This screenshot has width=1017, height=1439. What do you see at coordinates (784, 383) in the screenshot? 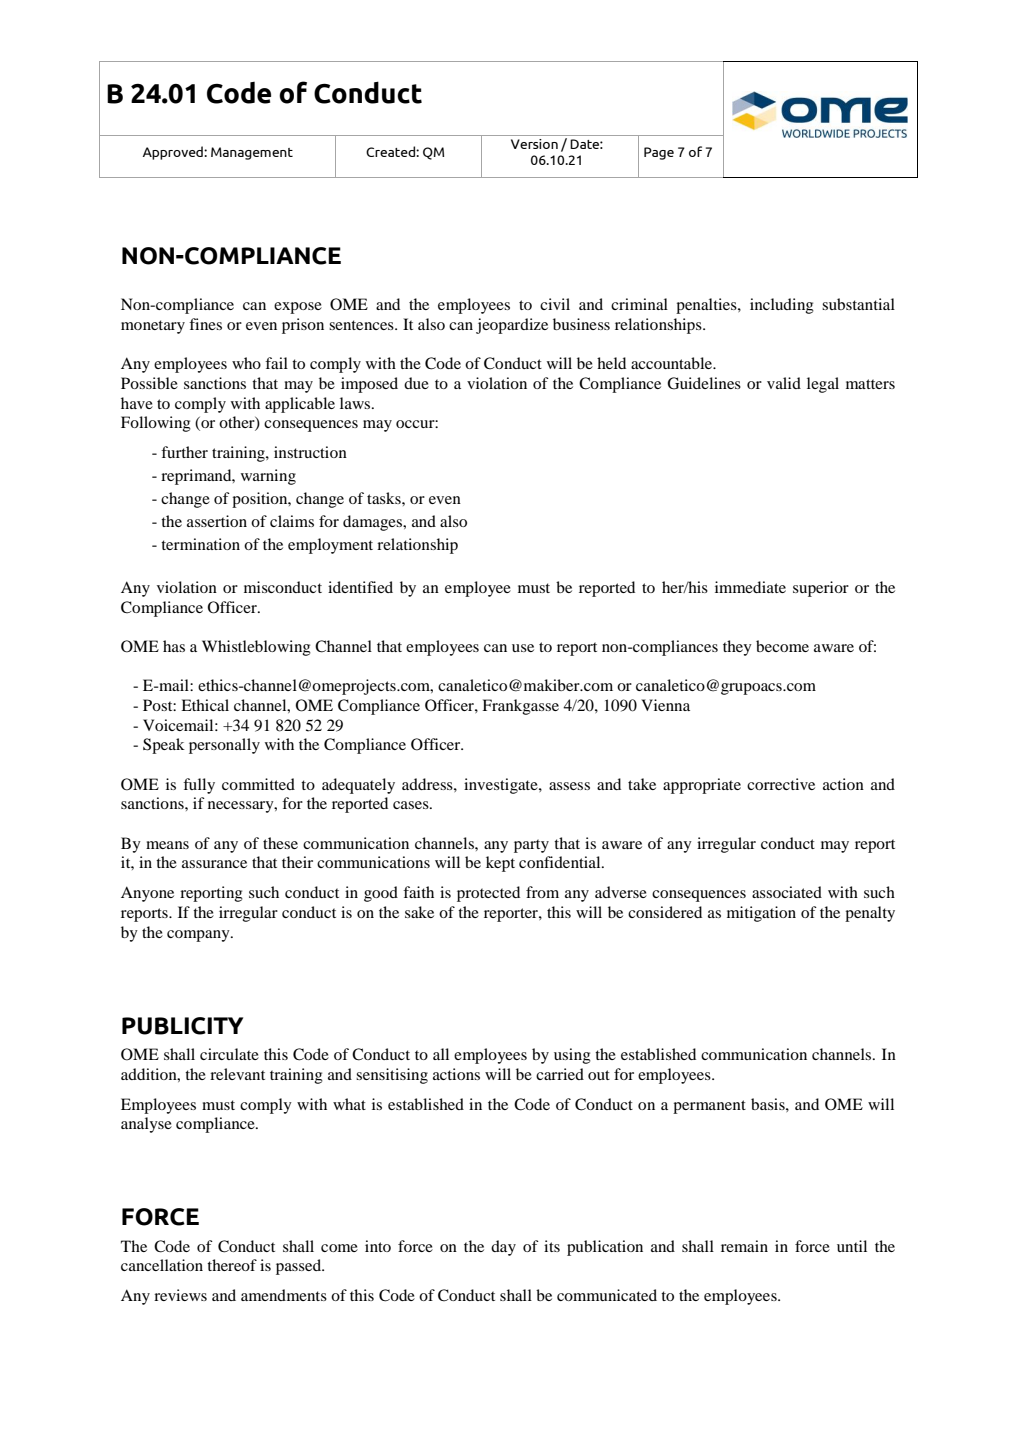
I see `valid` at bounding box center [784, 383].
